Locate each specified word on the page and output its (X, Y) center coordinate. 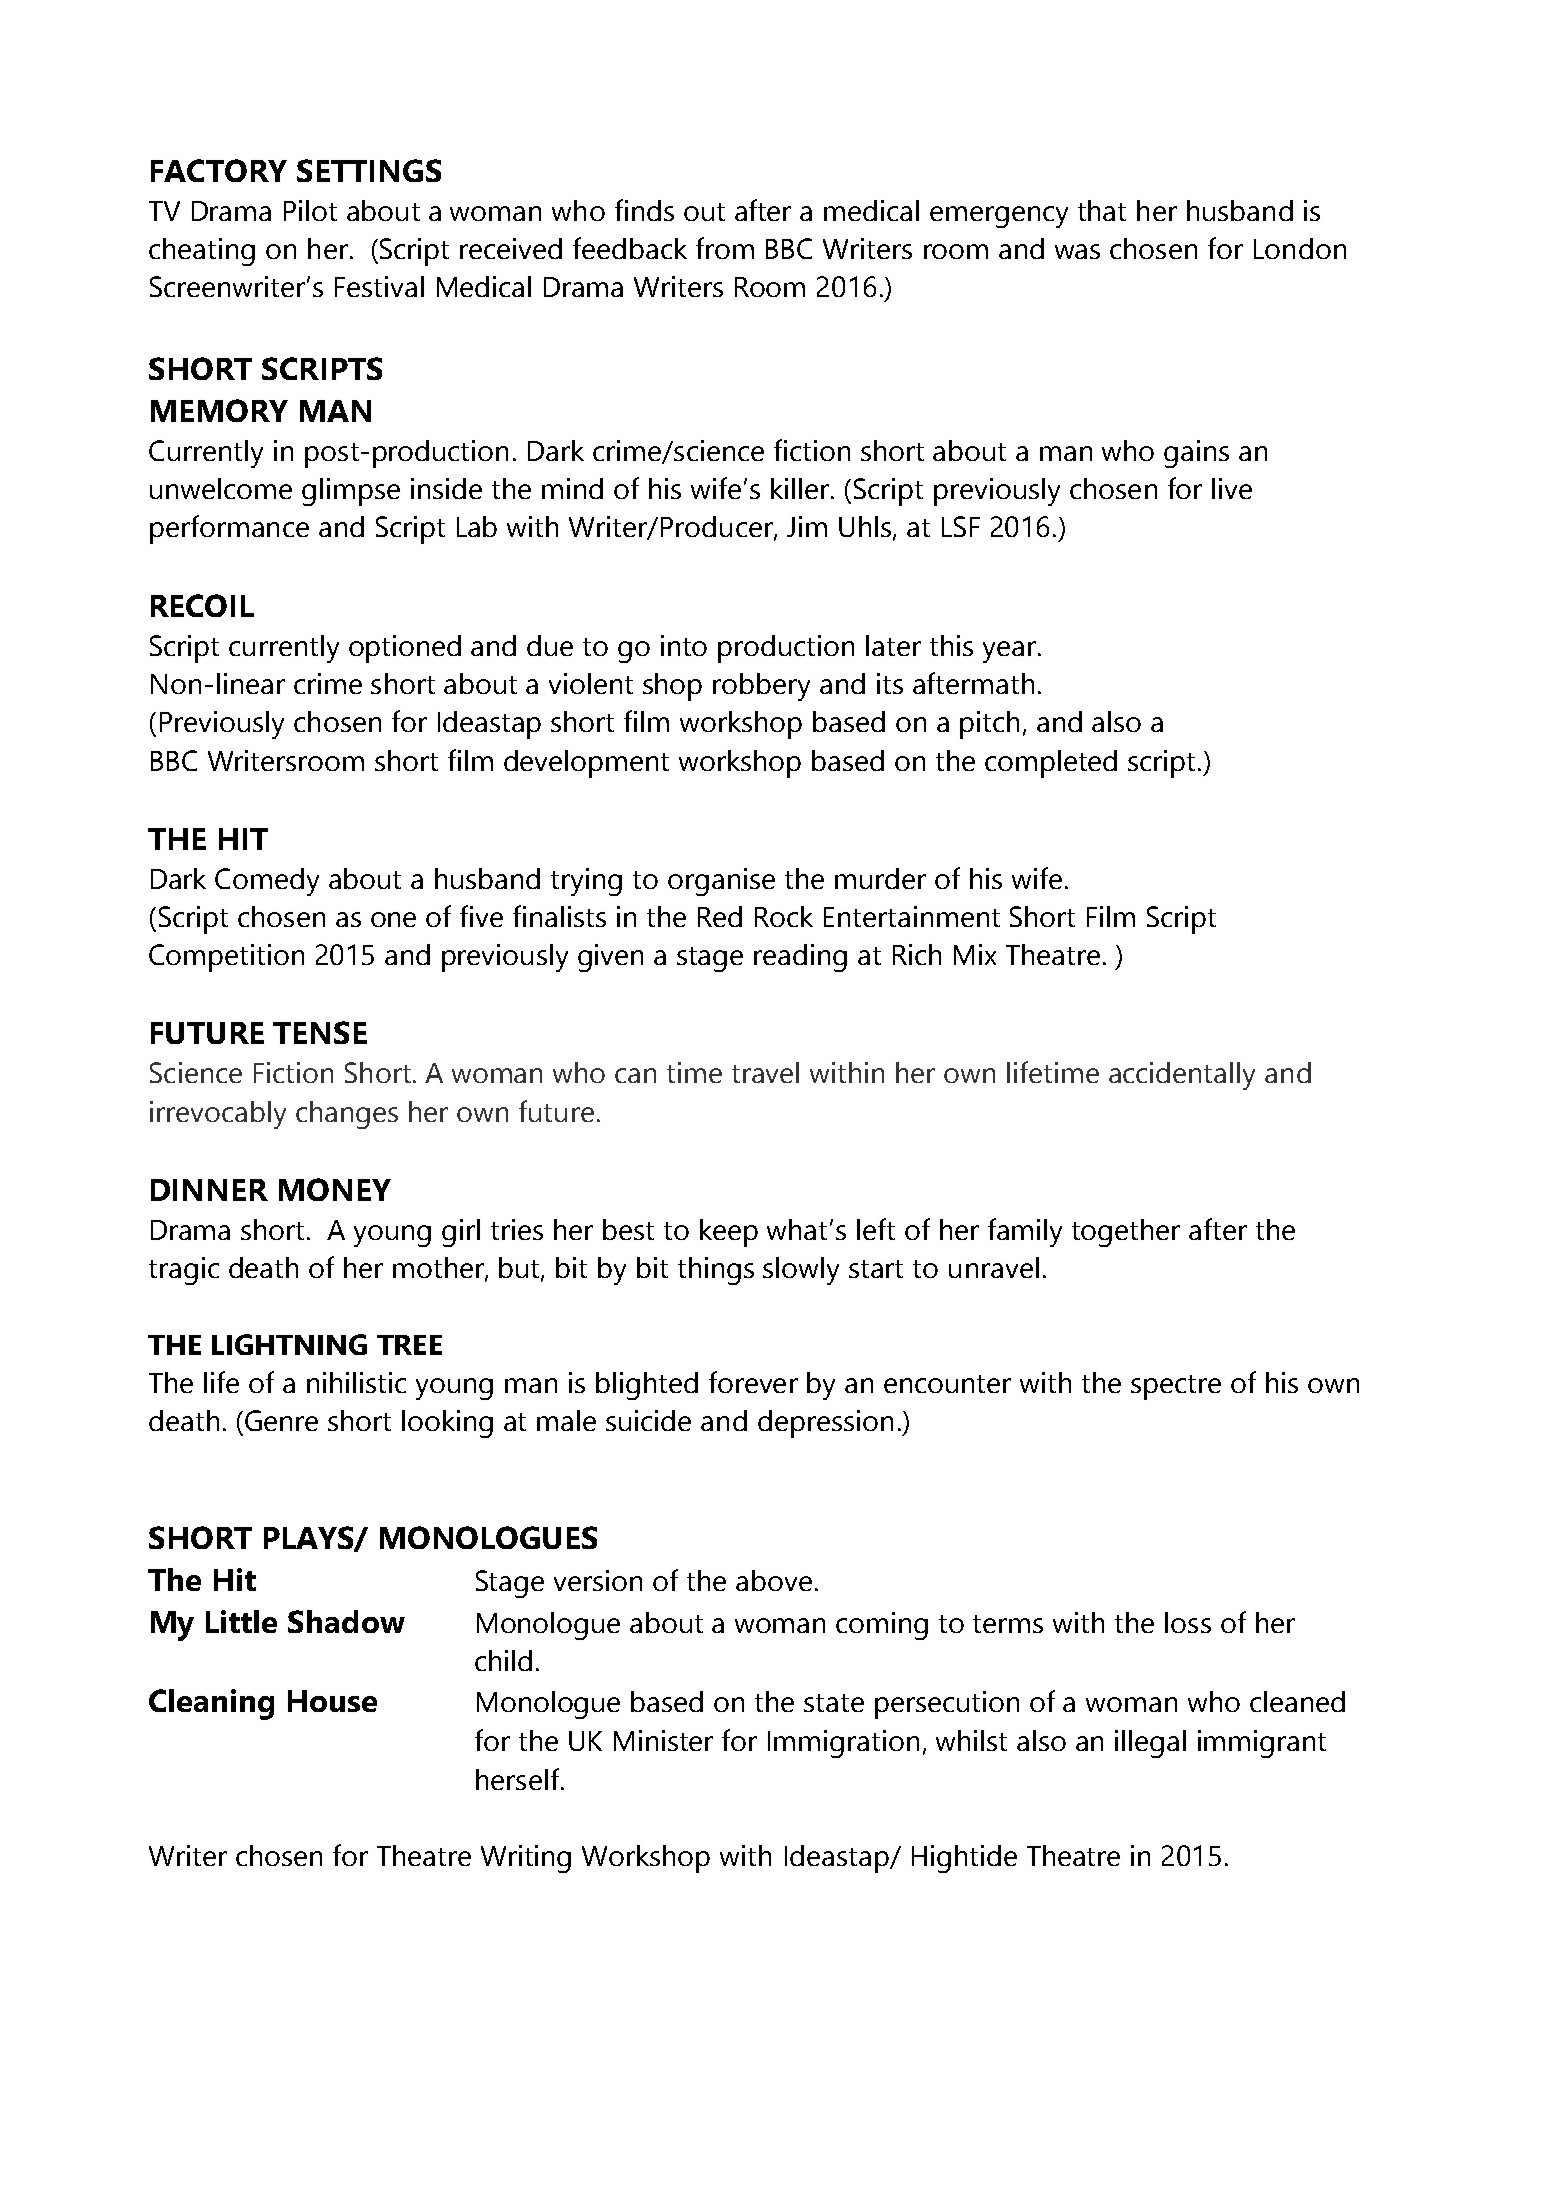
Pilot (310, 210)
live (1232, 488)
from (725, 248)
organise (721, 882)
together (1126, 1233)
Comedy (267, 882)
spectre (1176, 1387)
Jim (807, 526)
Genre (281, 1420)
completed (1051, 764)
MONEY (335, 1189)
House (332, 1701)
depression (825, 1424)
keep (729, 1233)
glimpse (351, 492)
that (1102, 210)
